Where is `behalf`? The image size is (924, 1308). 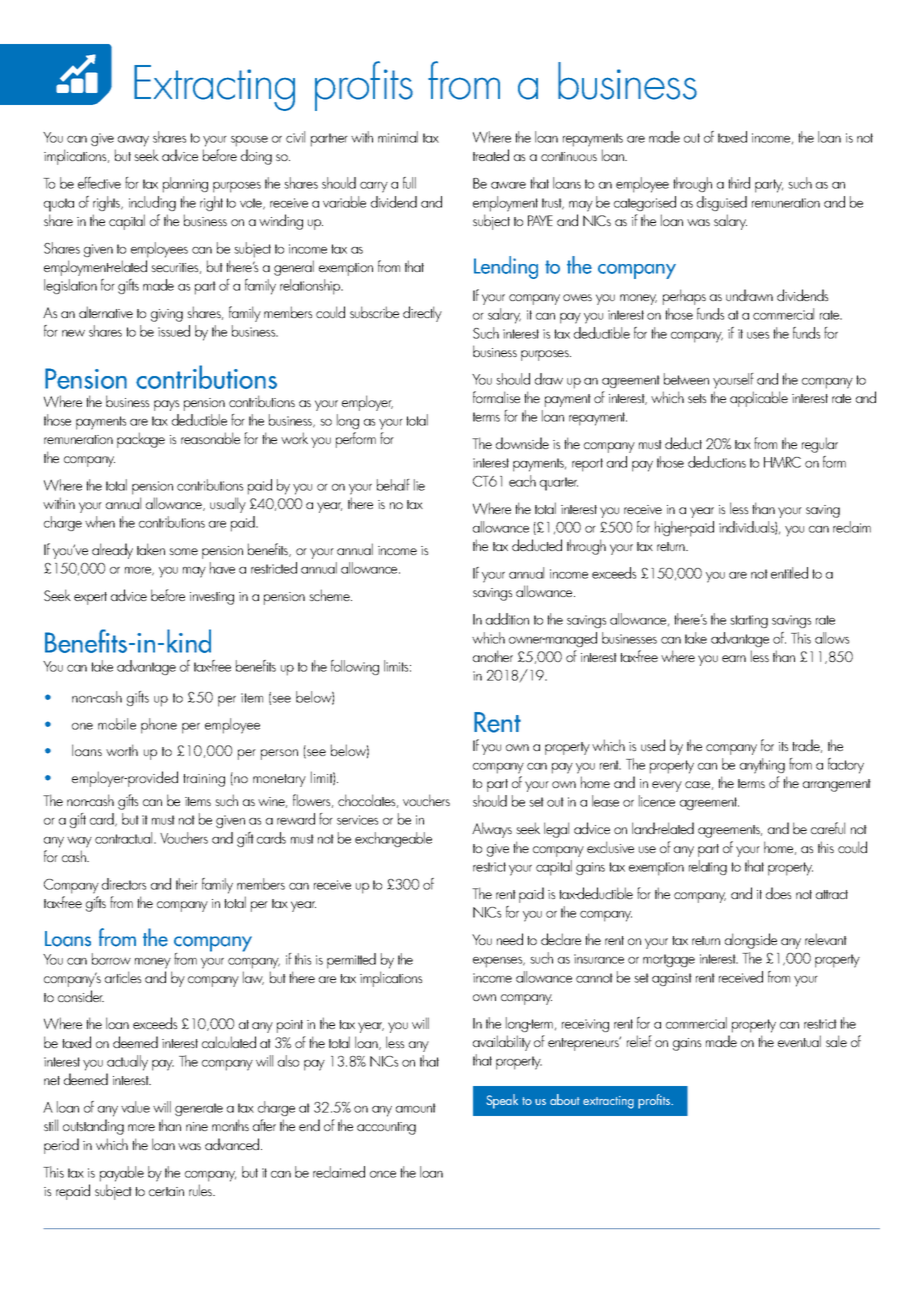
behalf is located at coordinates (393, 485).
